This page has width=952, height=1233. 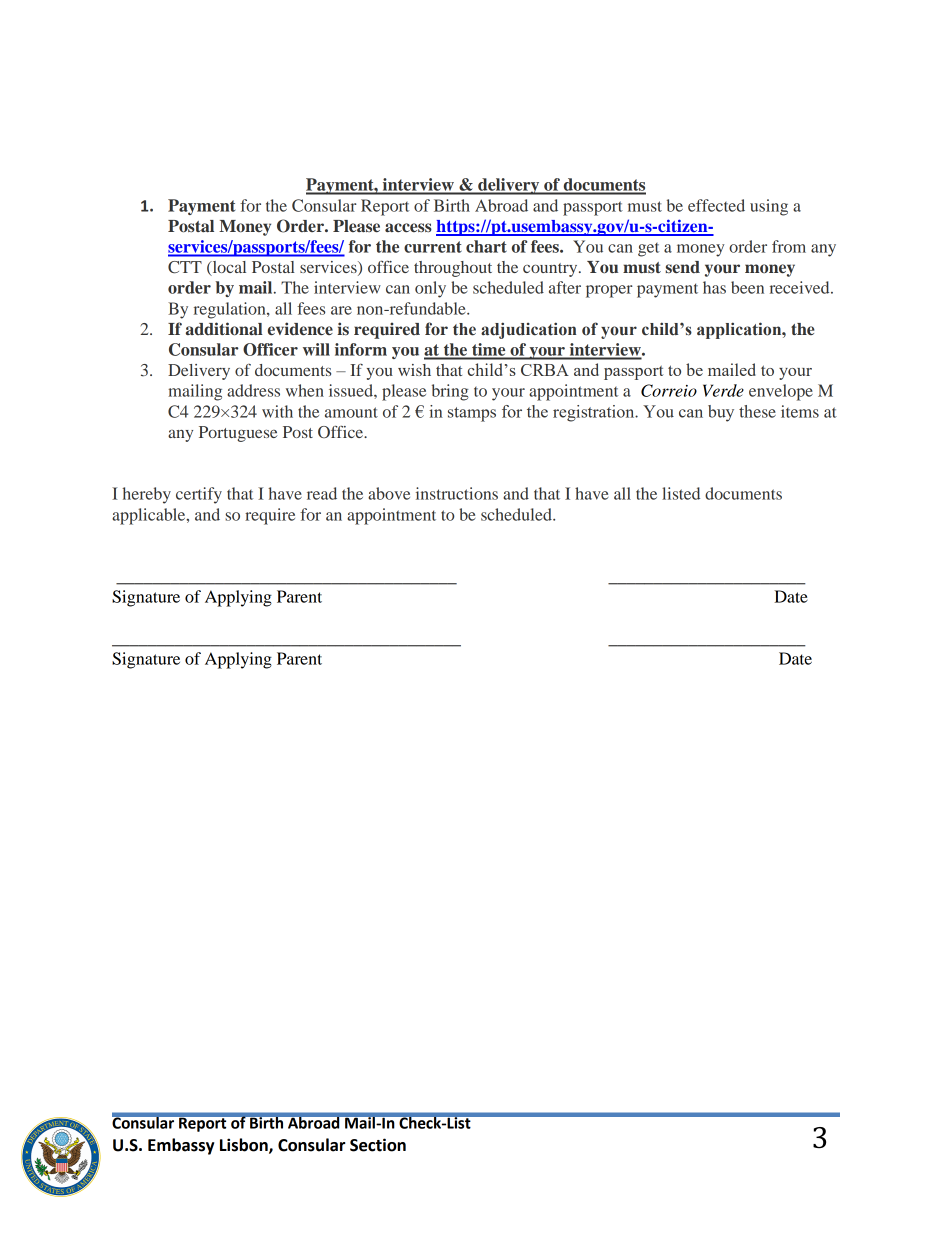 What do you see at coordinates (378, 1145) in the page?
I see `Section` at bounding box center [378, 1145].
